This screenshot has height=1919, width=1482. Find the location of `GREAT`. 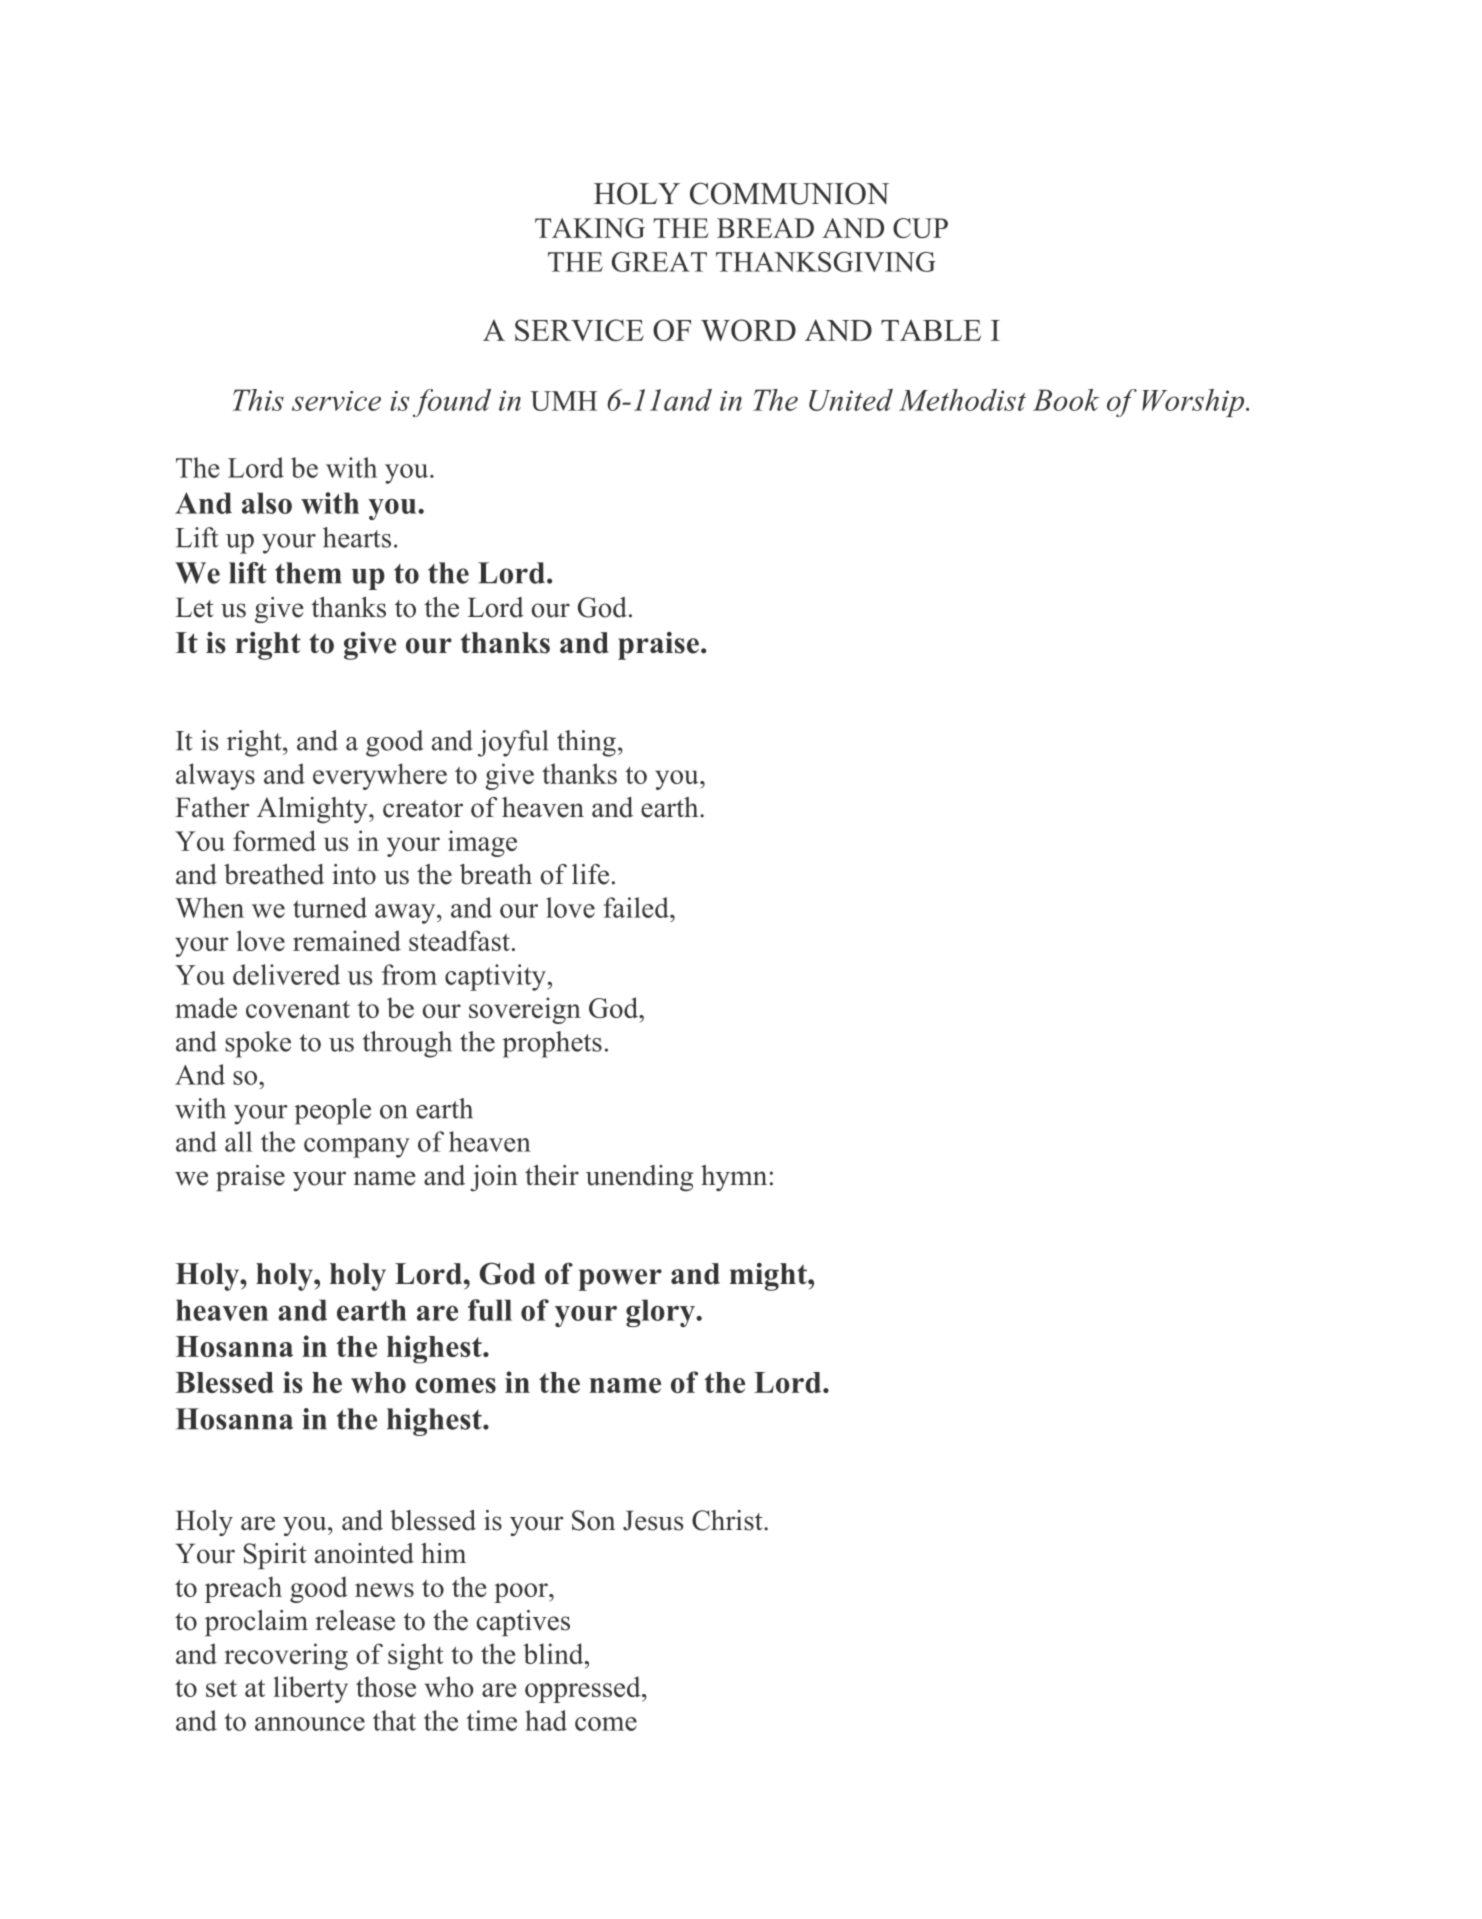

GREAT is located at coordinates (659, 262).
